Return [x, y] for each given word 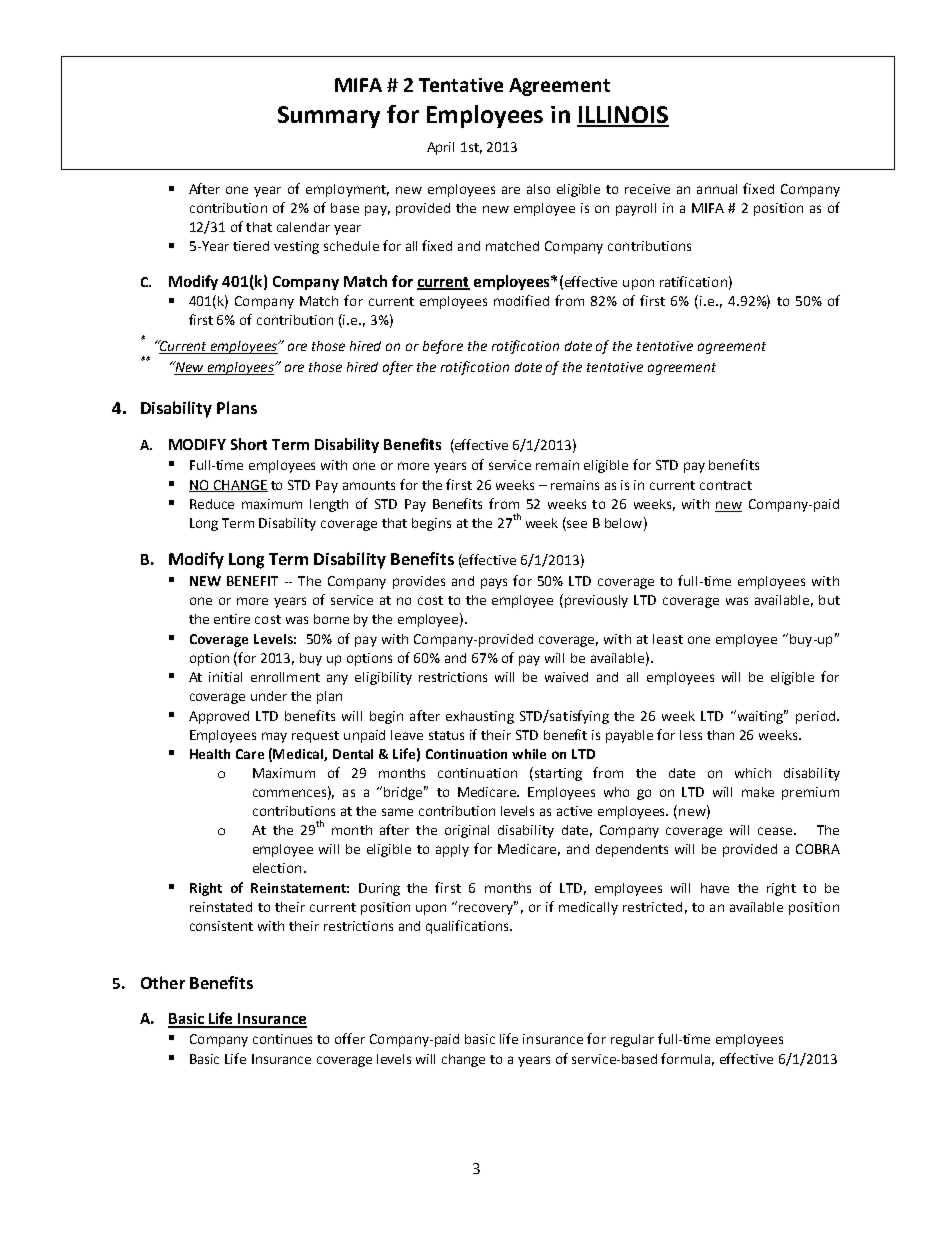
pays [494, 583]
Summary [329, 117]
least [668, 639]
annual [717, 189]
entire [232, 619]
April [440, 148]
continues [282, 1039]
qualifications [468, 927]
